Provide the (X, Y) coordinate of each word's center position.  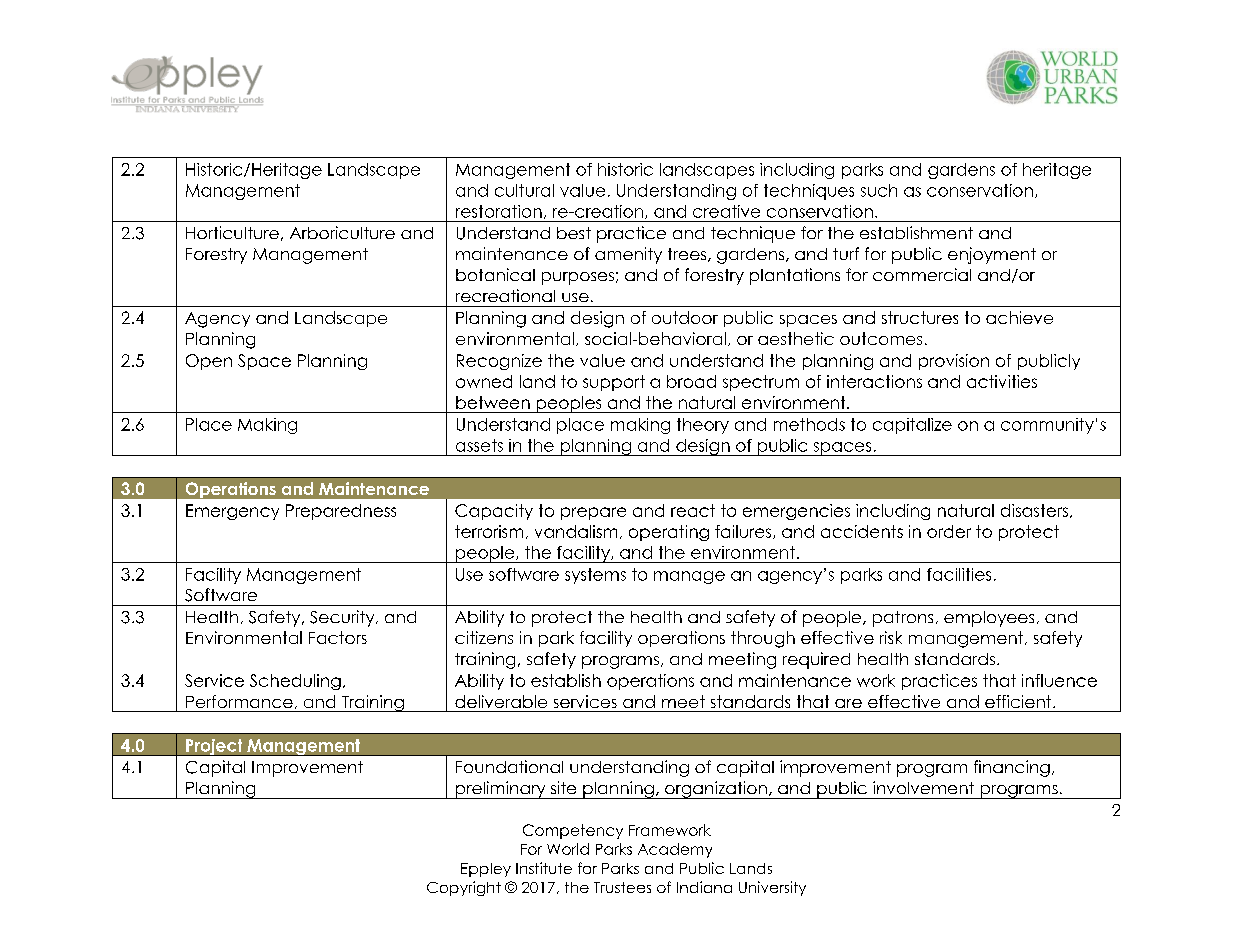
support (614, 383)
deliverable (501, 701)
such (879, 190)
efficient (1019, 701)
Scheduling (295, 682)
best (574, 233)
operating (669, 533)
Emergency (232, 512)
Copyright (464, 888)
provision (954, 362)
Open (209, 362)
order (949, 531)
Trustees (622, 887)
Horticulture (232, 232)
